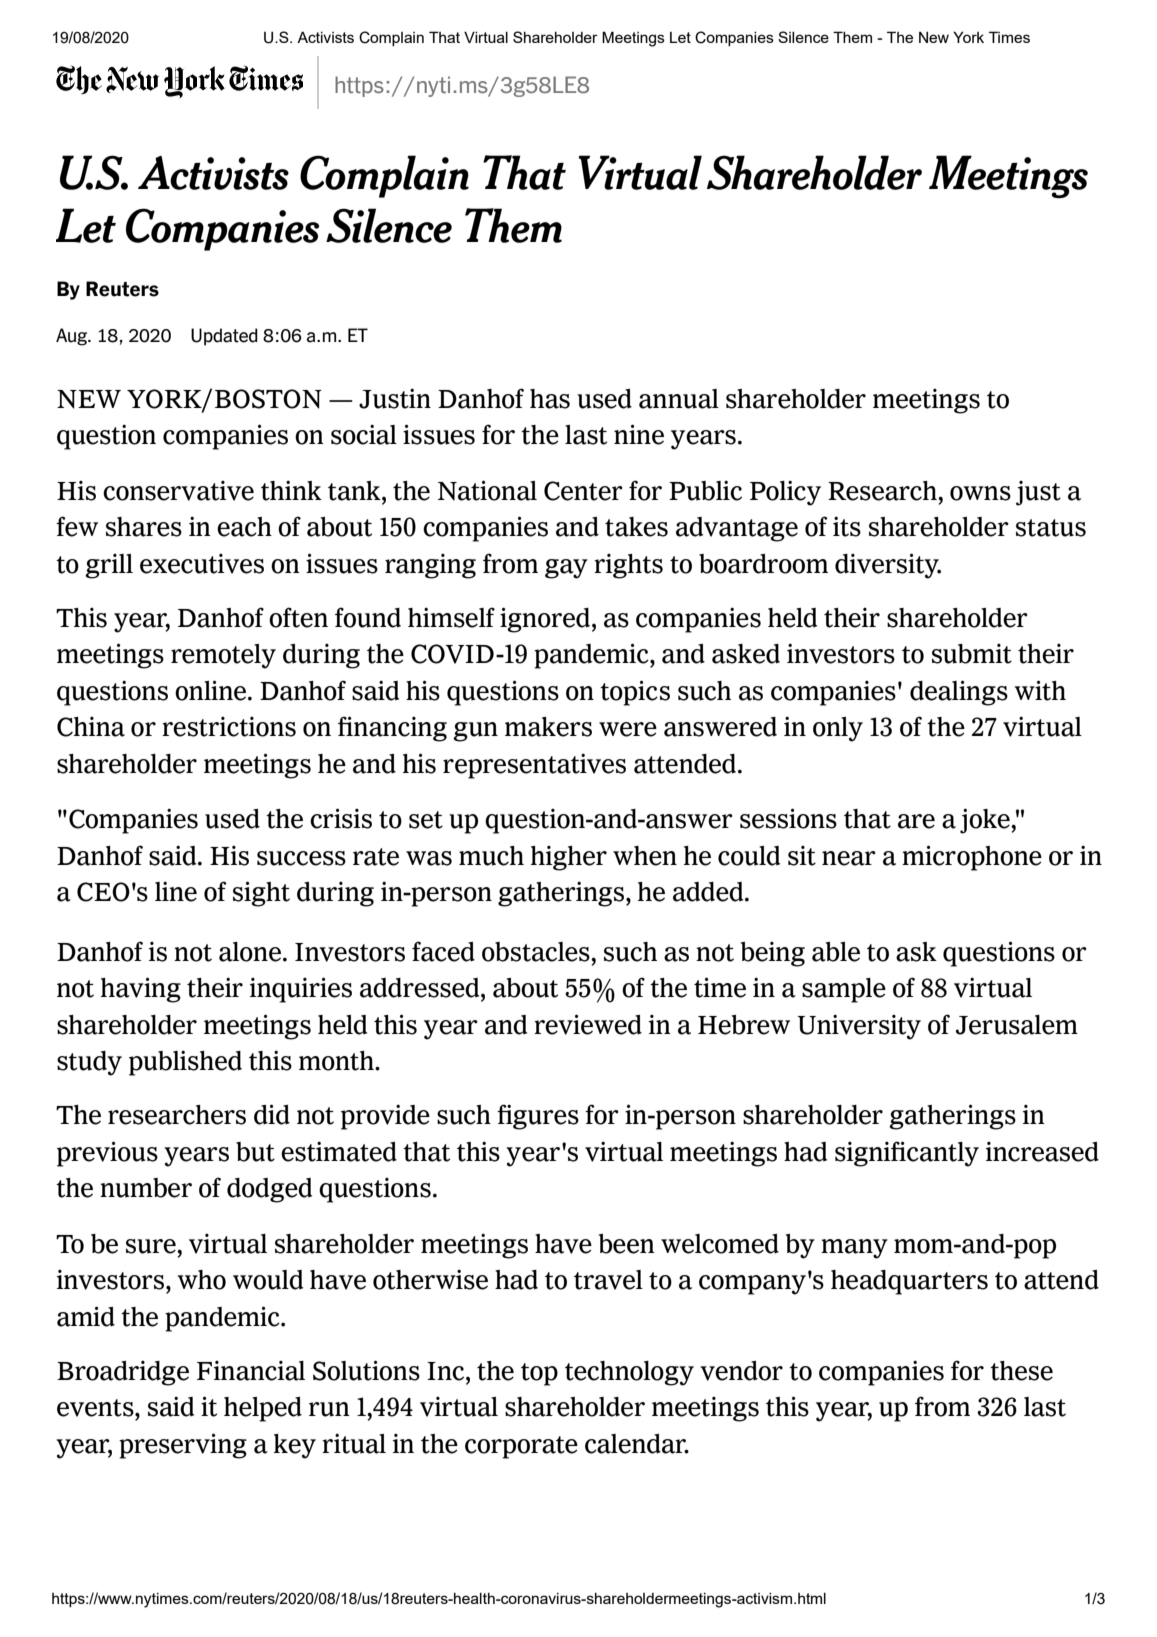 This screenshot has height=1637, width=1157. Describe the element at coordinates (566, 569) in the screenshot. I see `gay` at that location.
